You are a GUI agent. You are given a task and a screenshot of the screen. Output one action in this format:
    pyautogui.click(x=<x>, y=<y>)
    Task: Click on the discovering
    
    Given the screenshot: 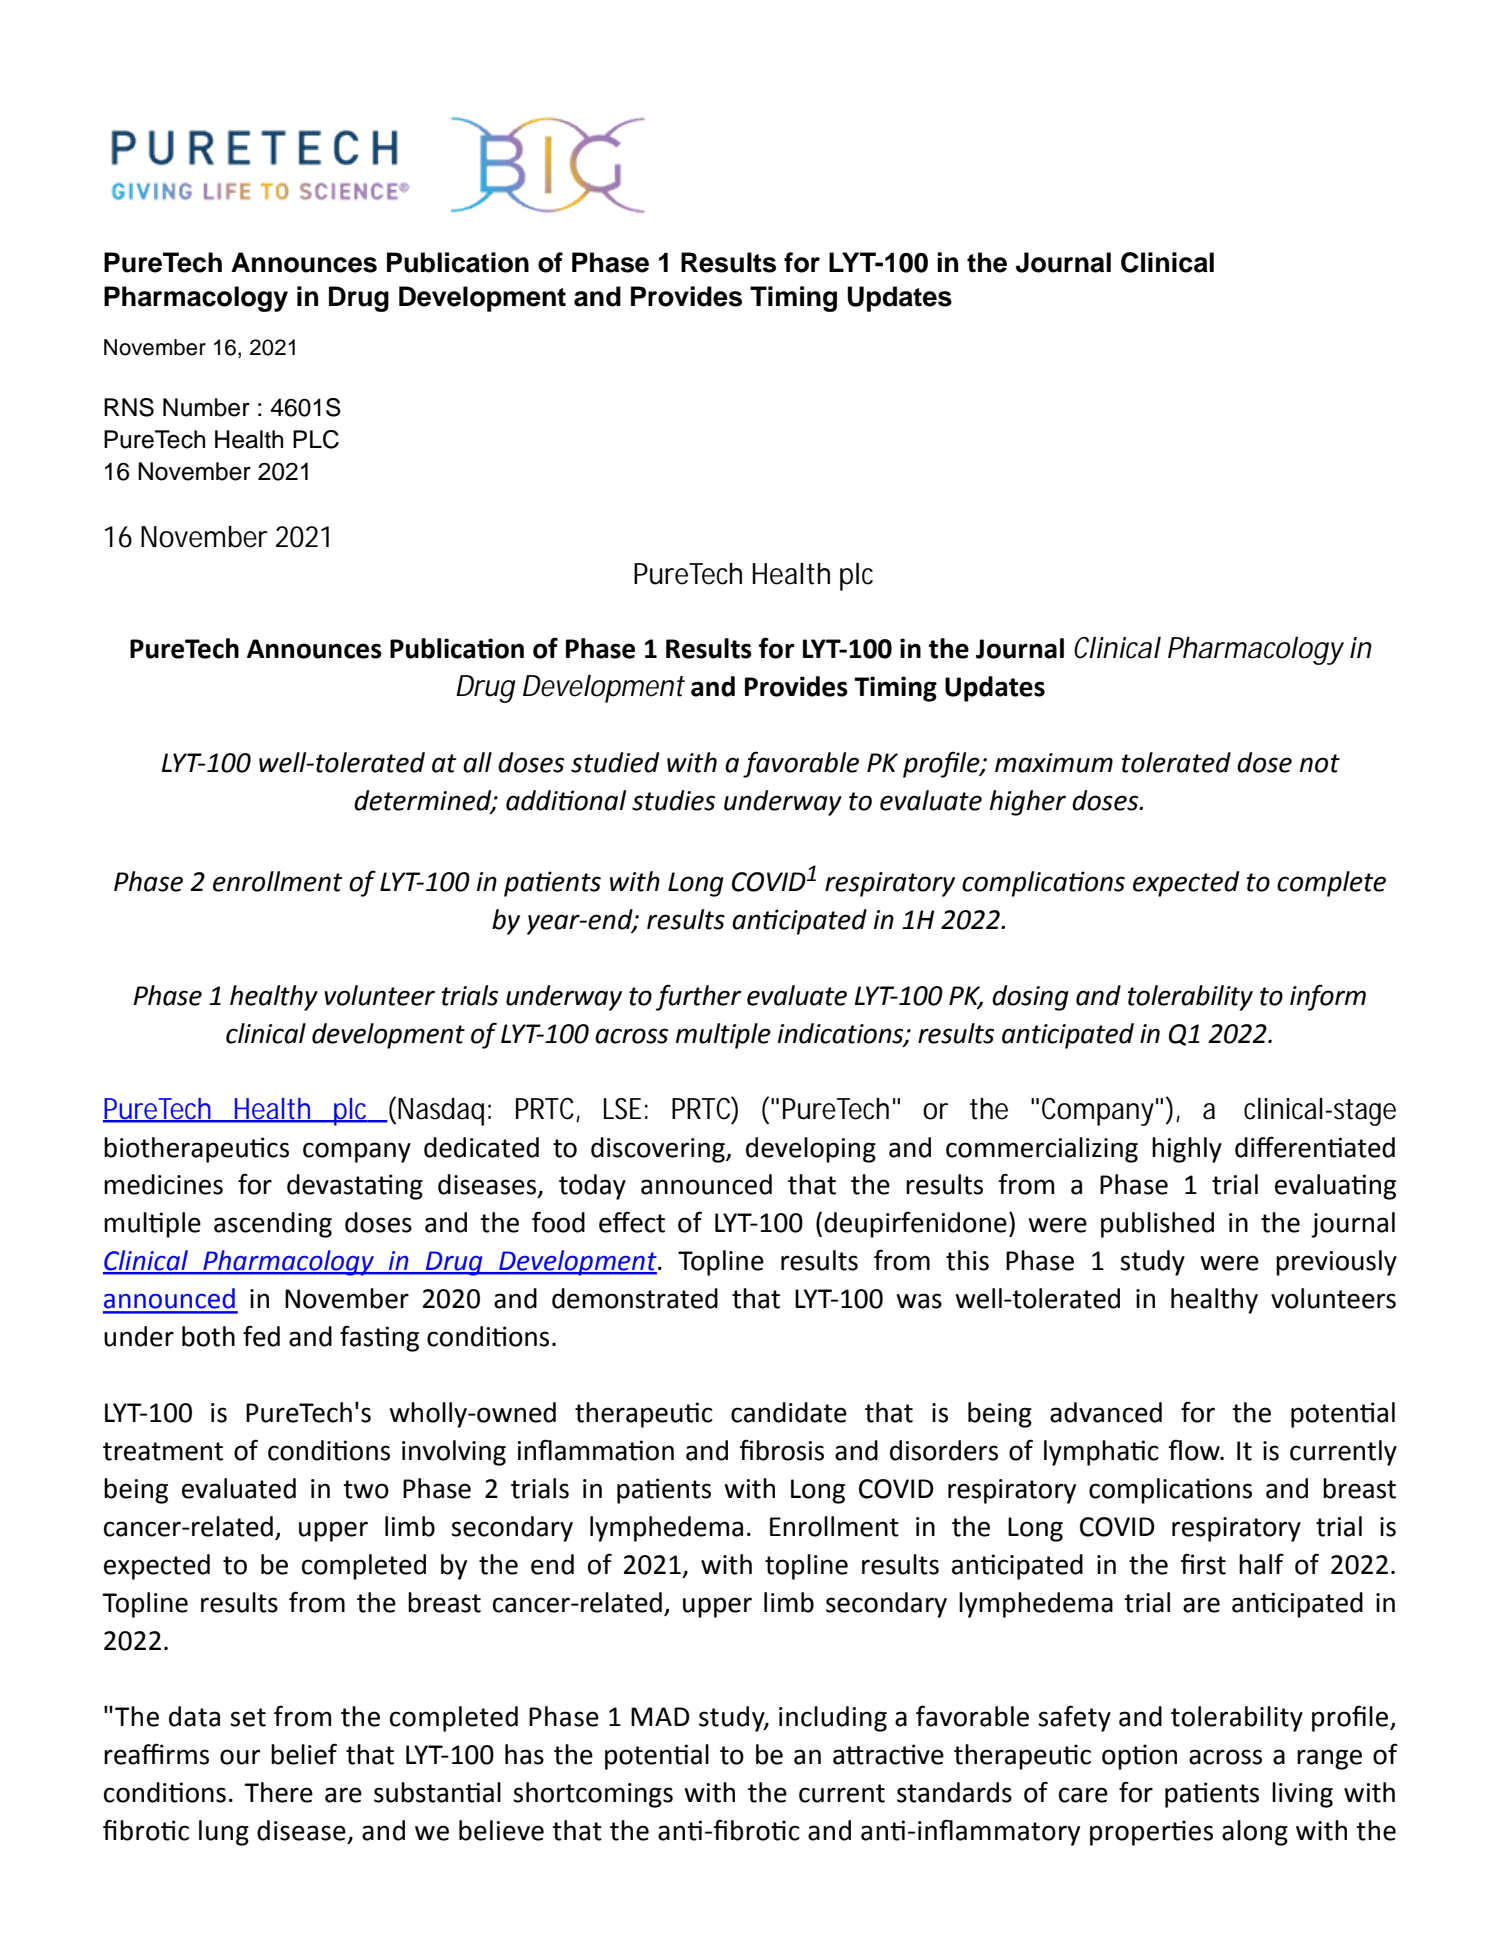 What is the action you would take?
    pyautogui.click(x=659, y=1150)
